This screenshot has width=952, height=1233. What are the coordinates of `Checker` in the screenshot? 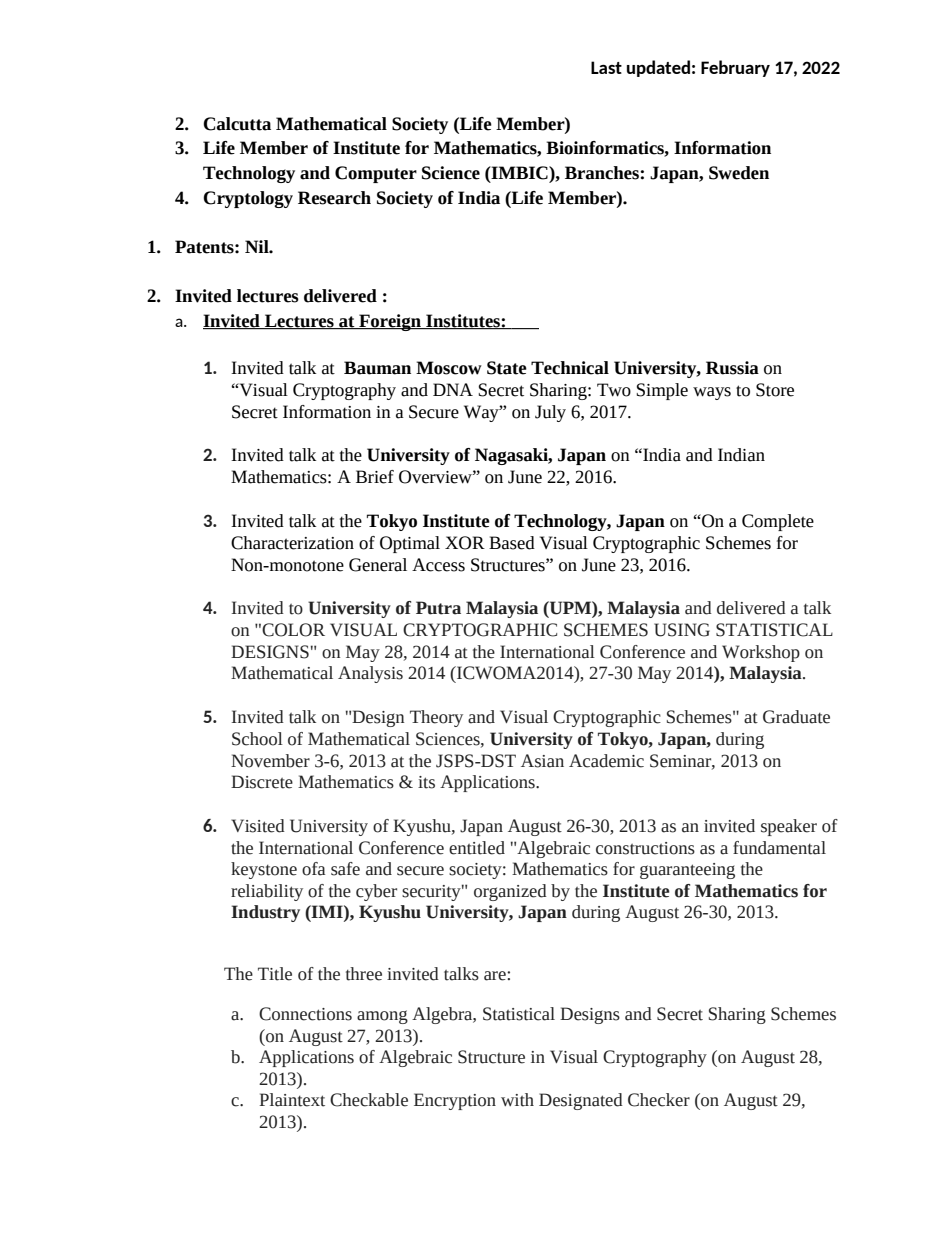 It's located at (659, 1100).
